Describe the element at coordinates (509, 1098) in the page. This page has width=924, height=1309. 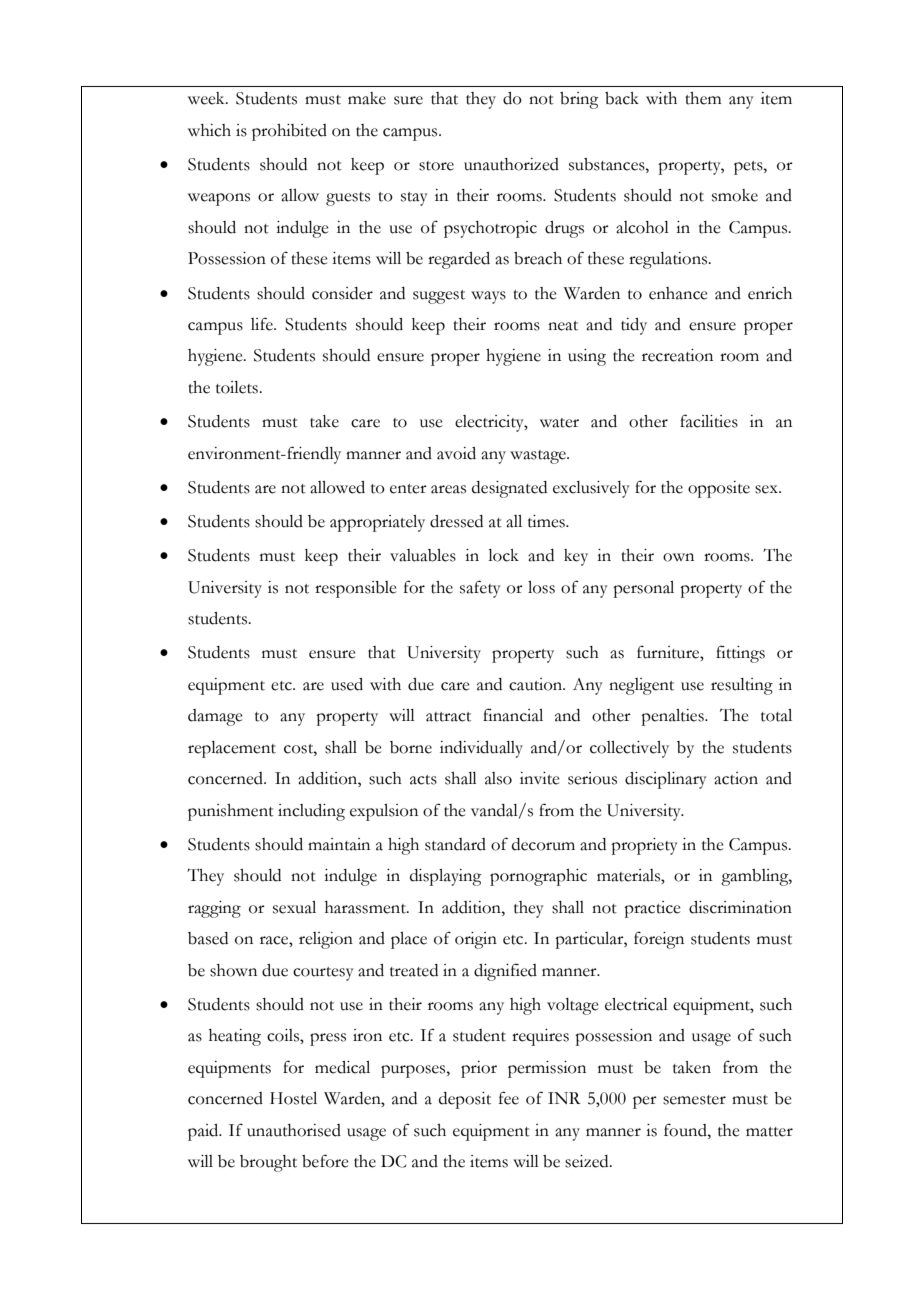
I see `fee` at that location.
